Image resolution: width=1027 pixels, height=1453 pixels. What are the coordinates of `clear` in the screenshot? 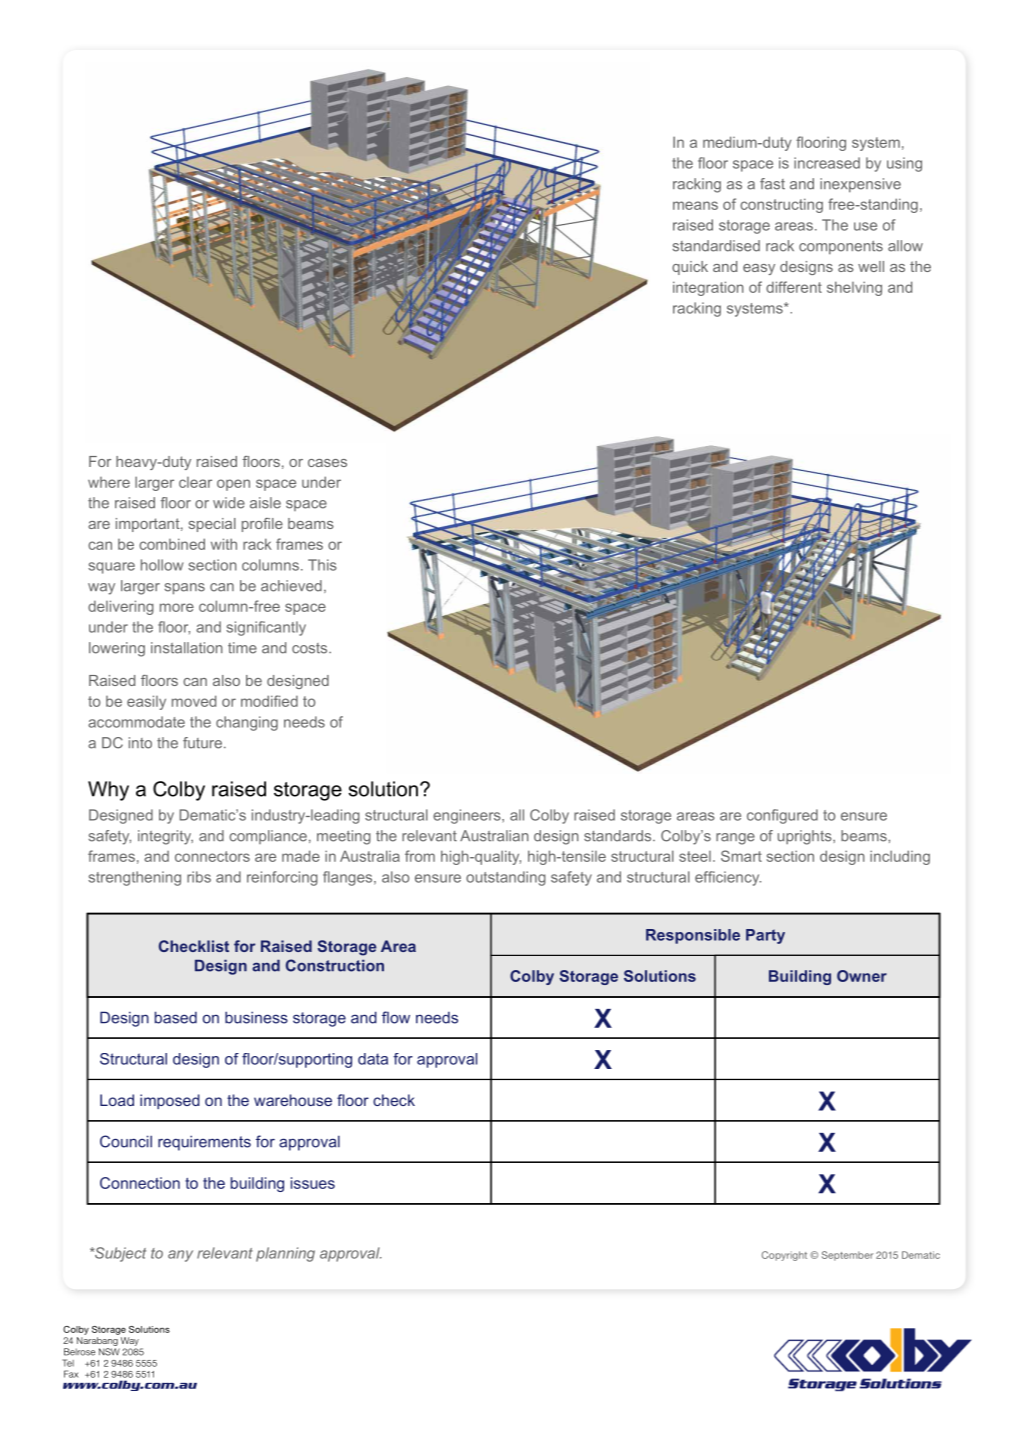 It's located at (195, 482).
